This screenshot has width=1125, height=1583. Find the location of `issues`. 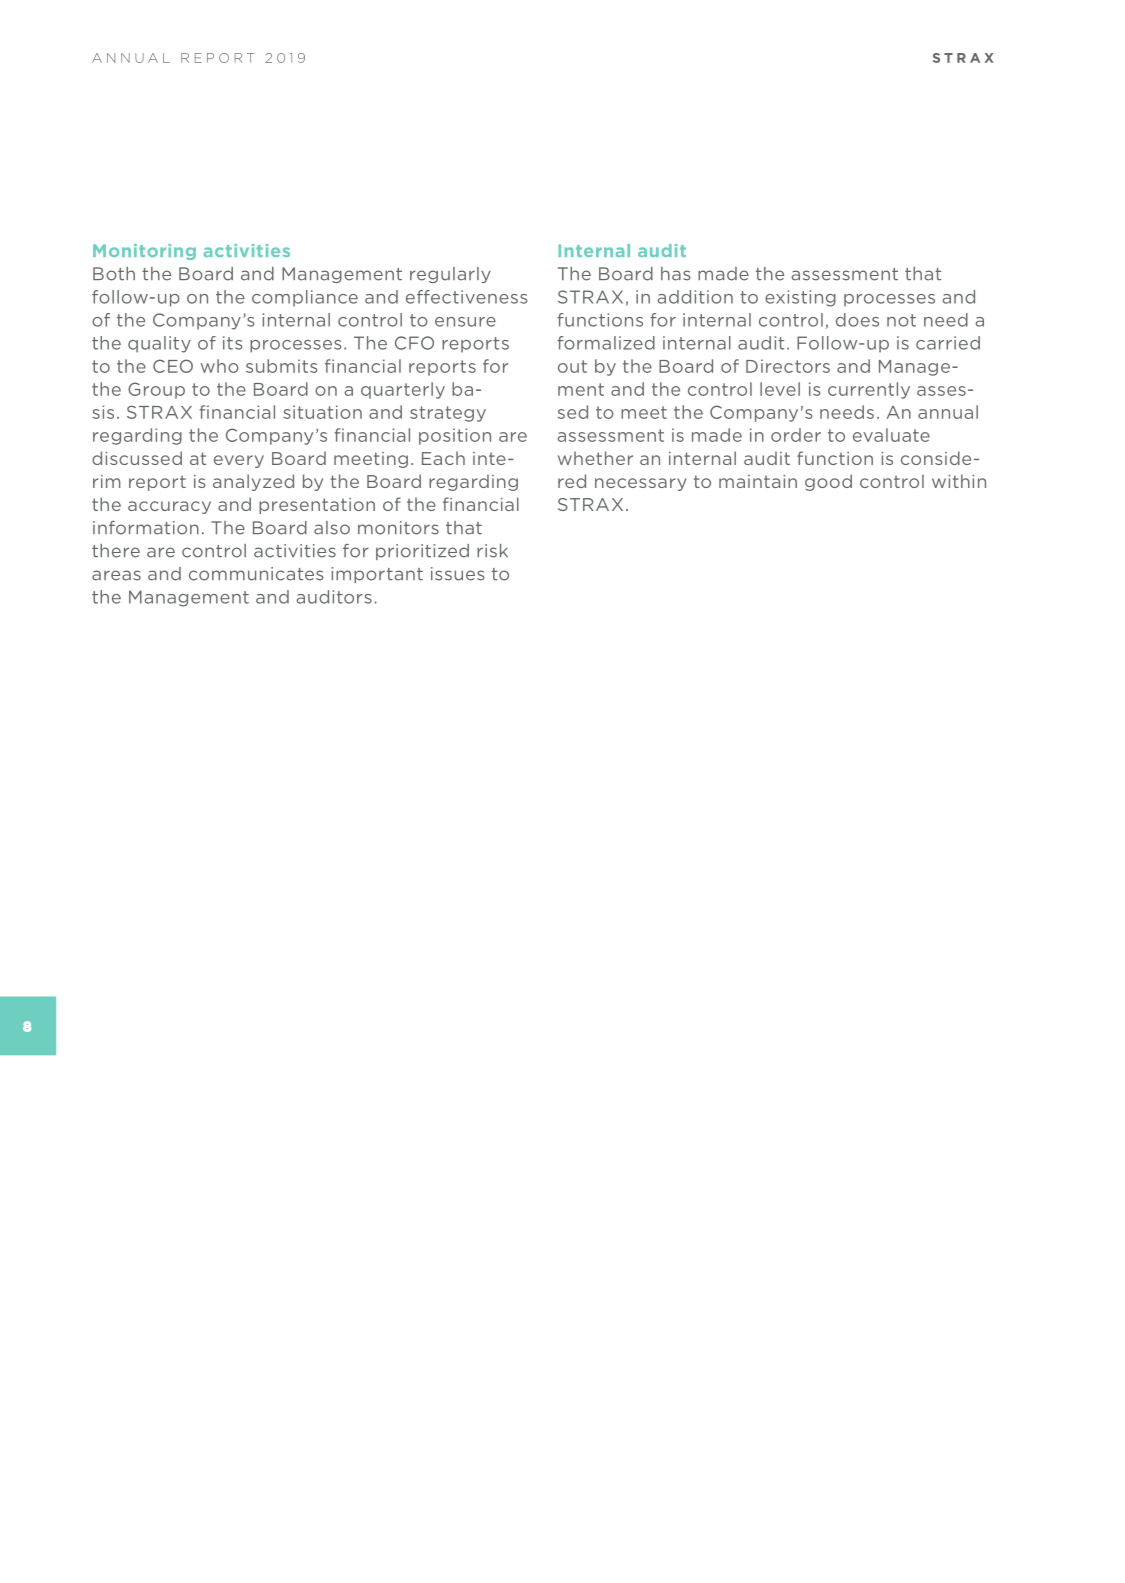

issues is located at coordinates (458, 574).
